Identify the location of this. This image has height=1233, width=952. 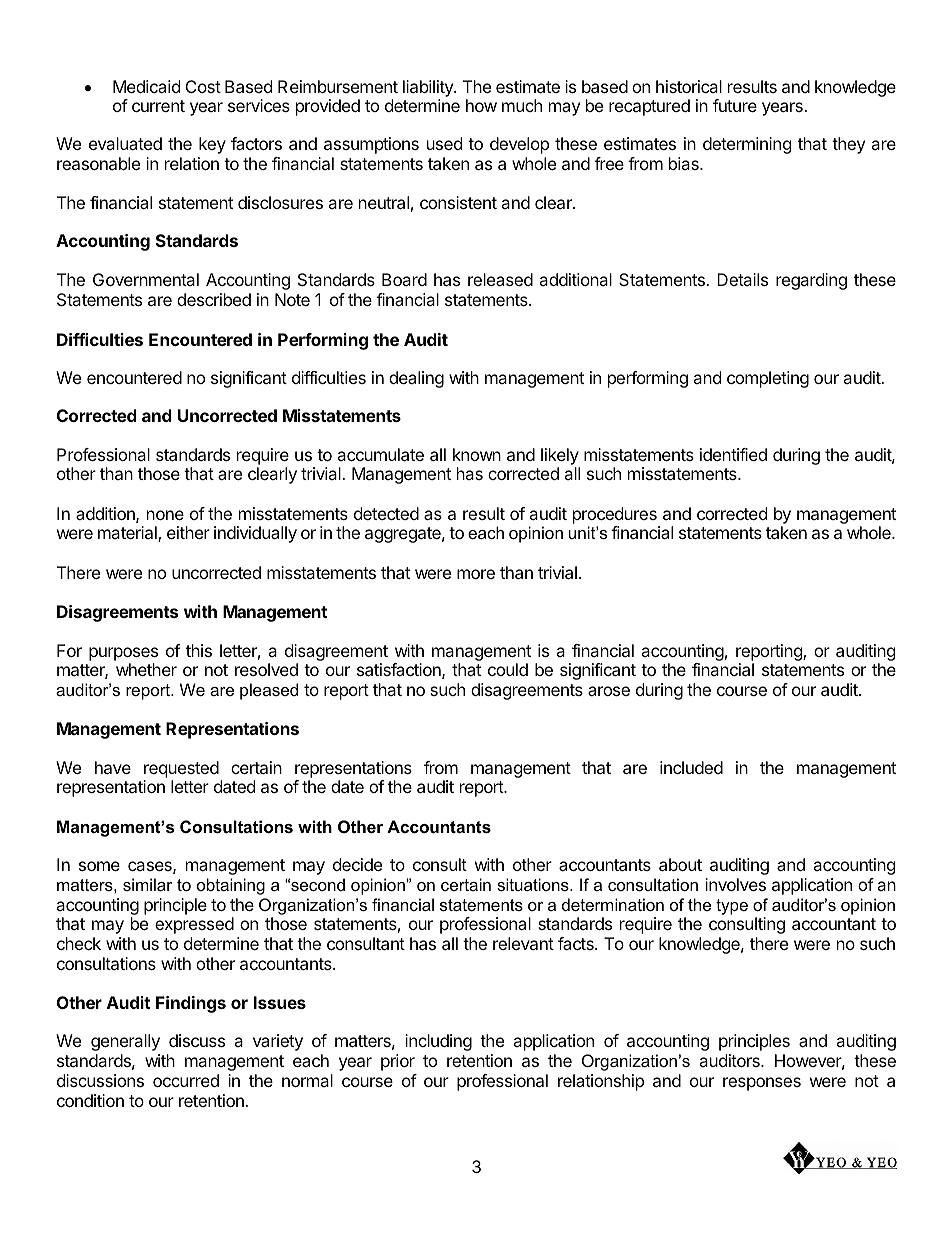
(199, 650).
